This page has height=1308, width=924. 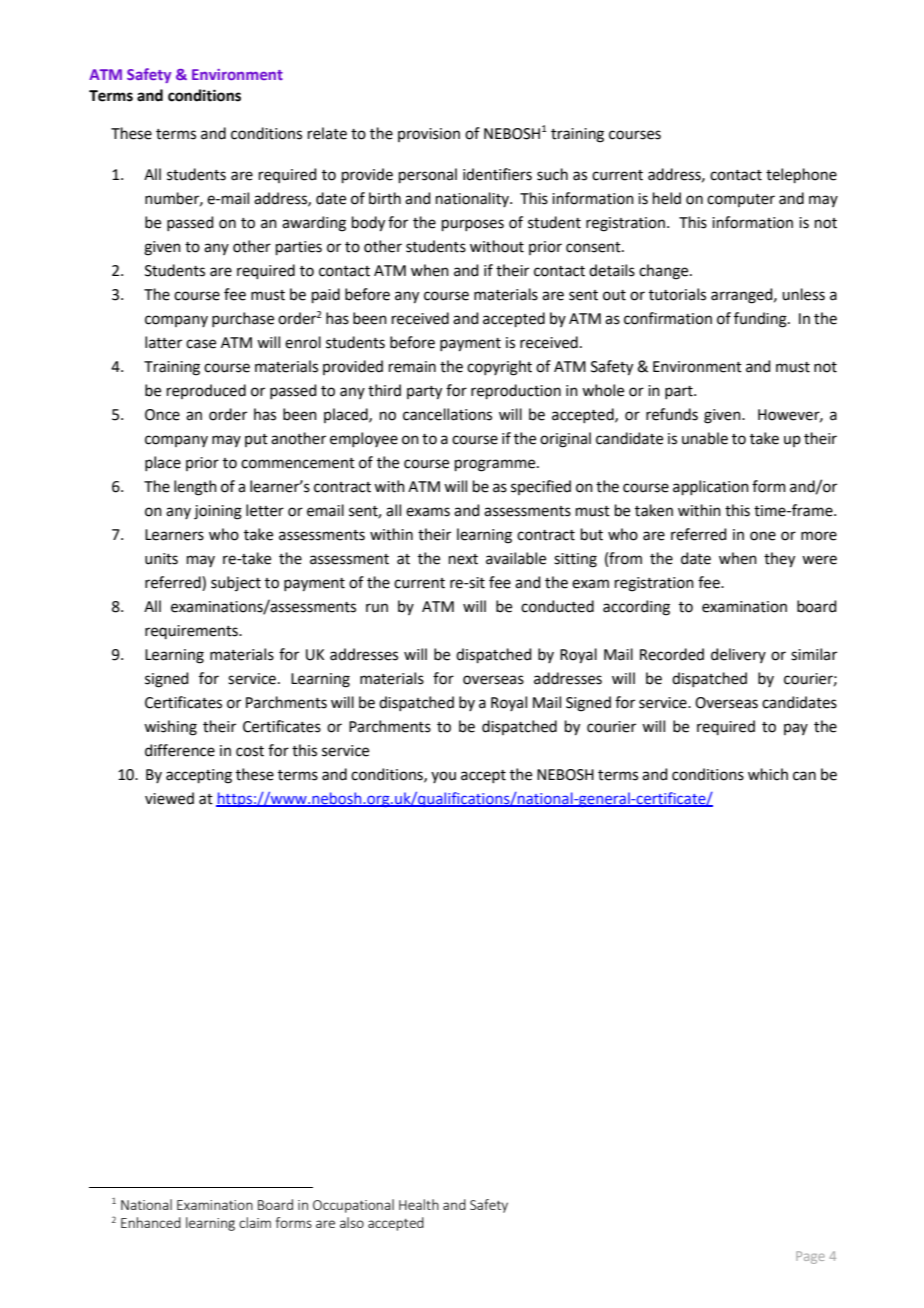 What do you see at coordinates (443, 777) in the page?
I see `you` at bounding box center [443, 777].
